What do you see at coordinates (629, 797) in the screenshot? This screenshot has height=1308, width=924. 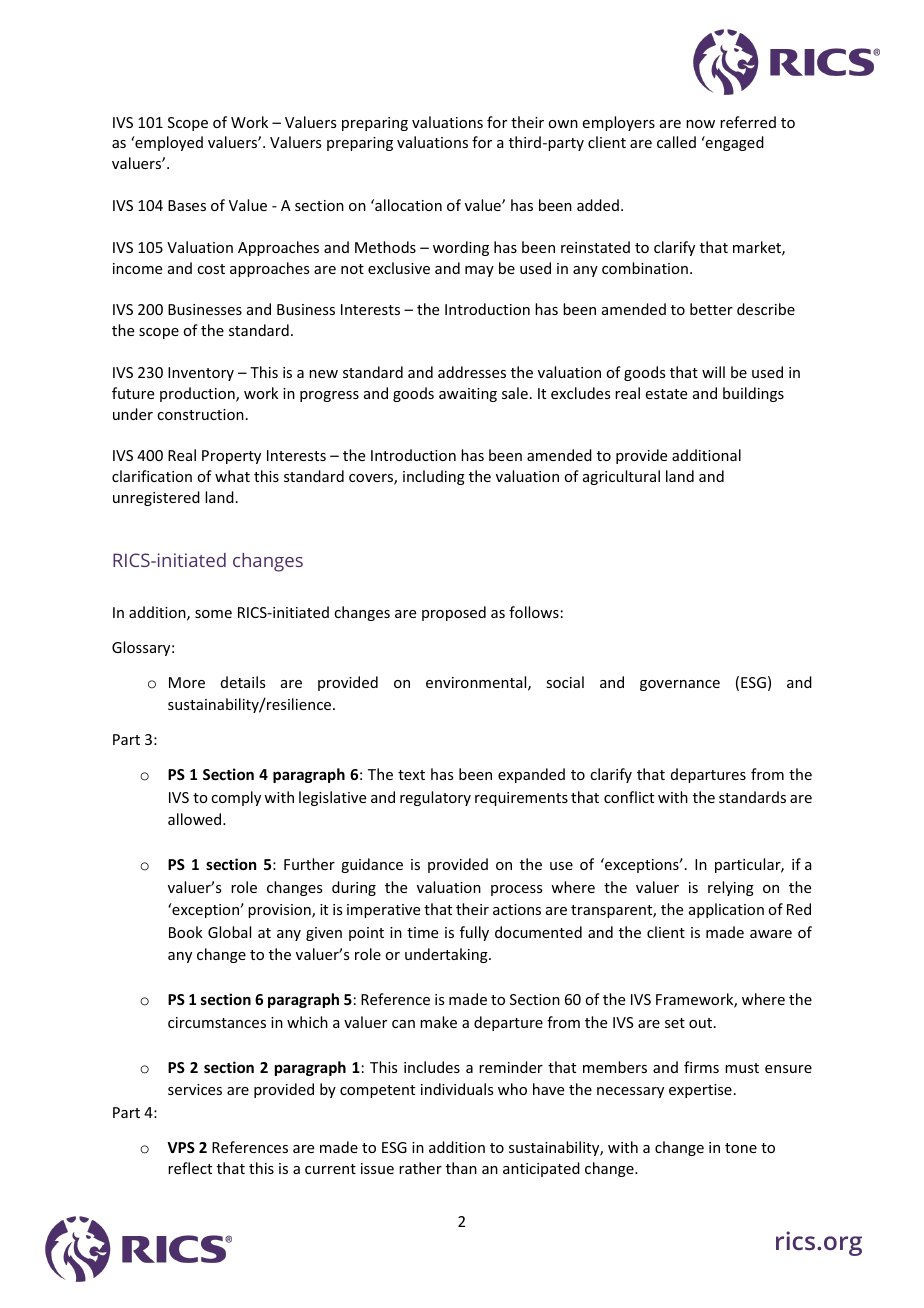 I see `conflict` at bounding box center [629, 797].
